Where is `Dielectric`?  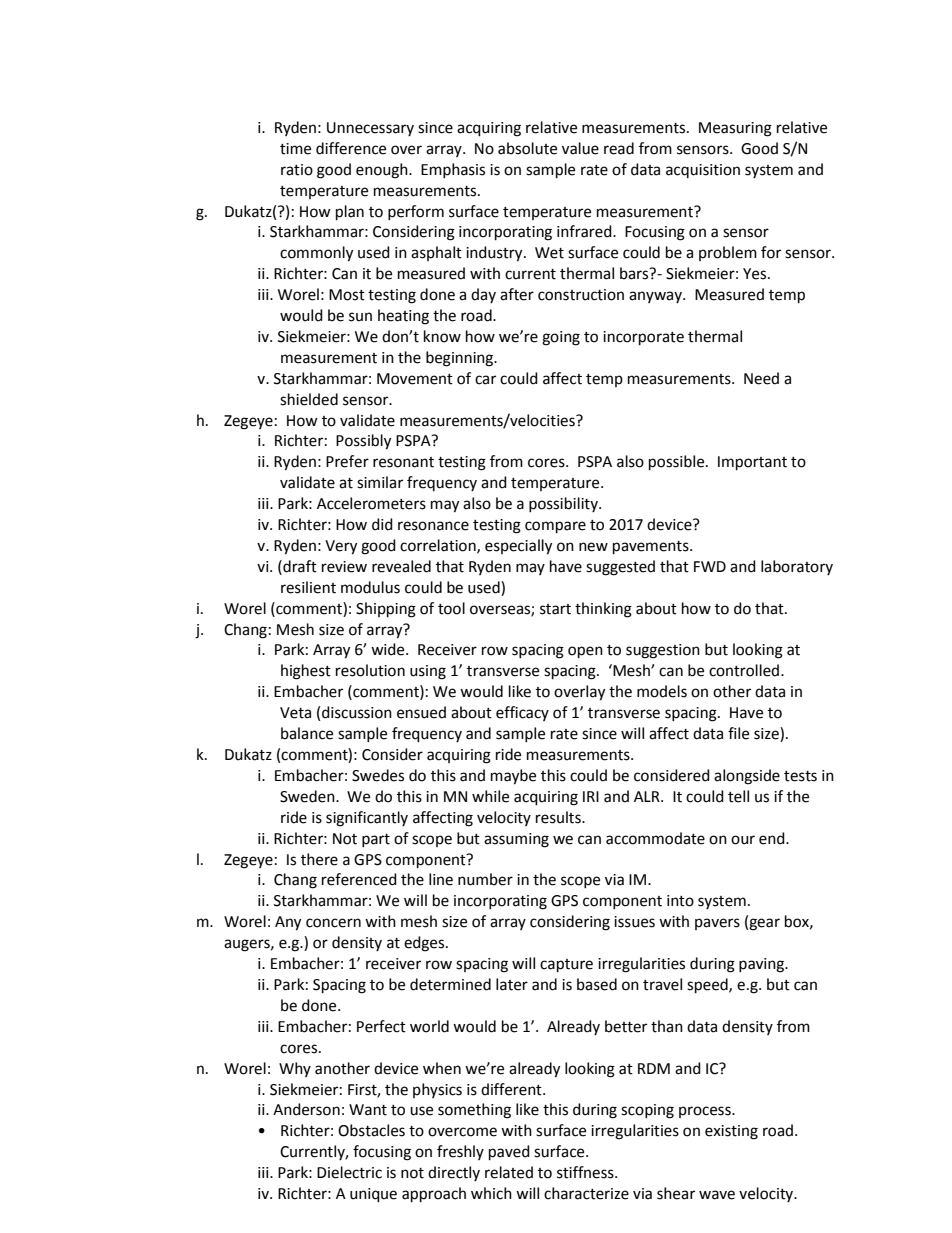 Dielectric is located at coordinates (349, 1172).
